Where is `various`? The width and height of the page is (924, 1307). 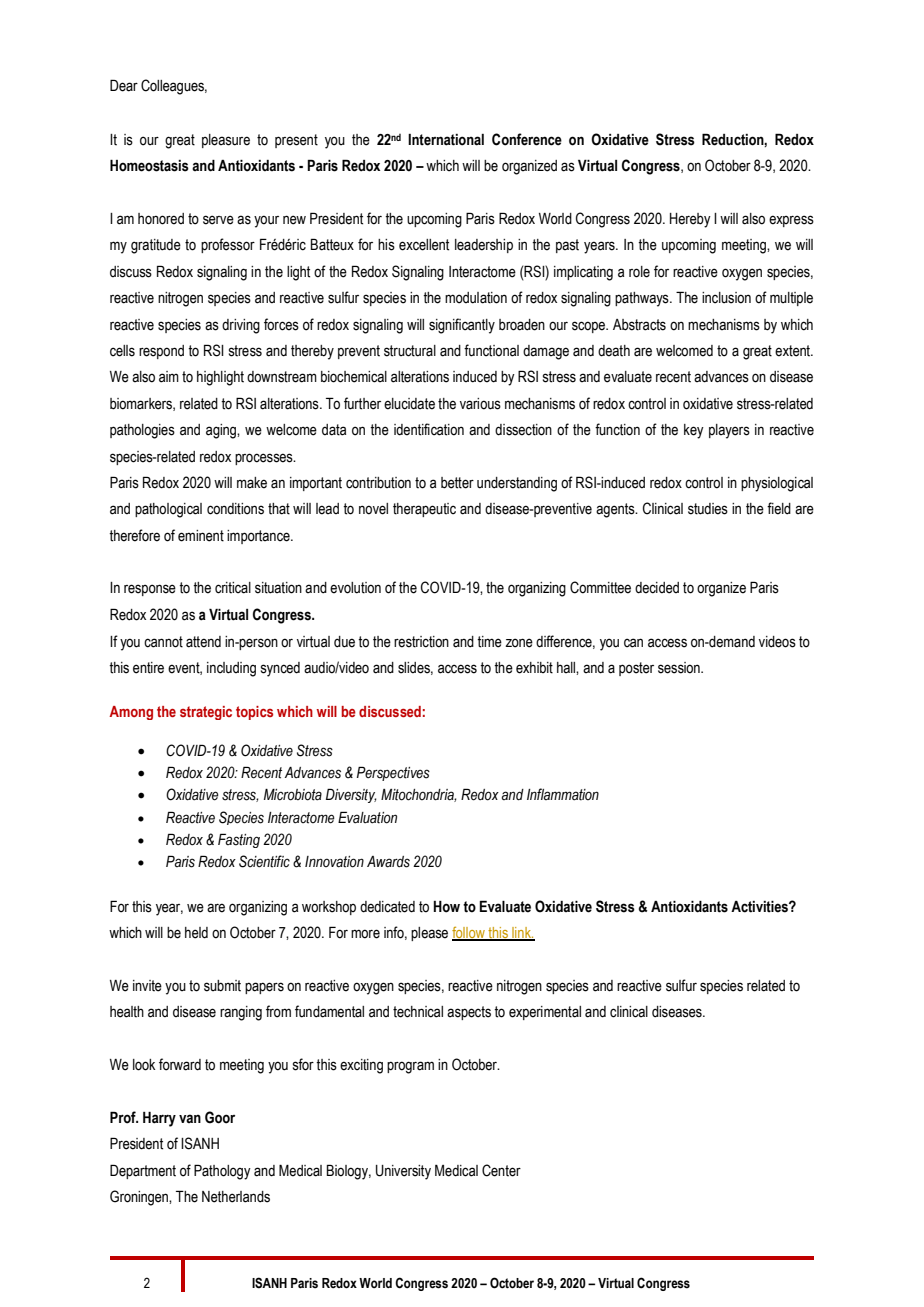 various is located at coordinates (480, 404).
